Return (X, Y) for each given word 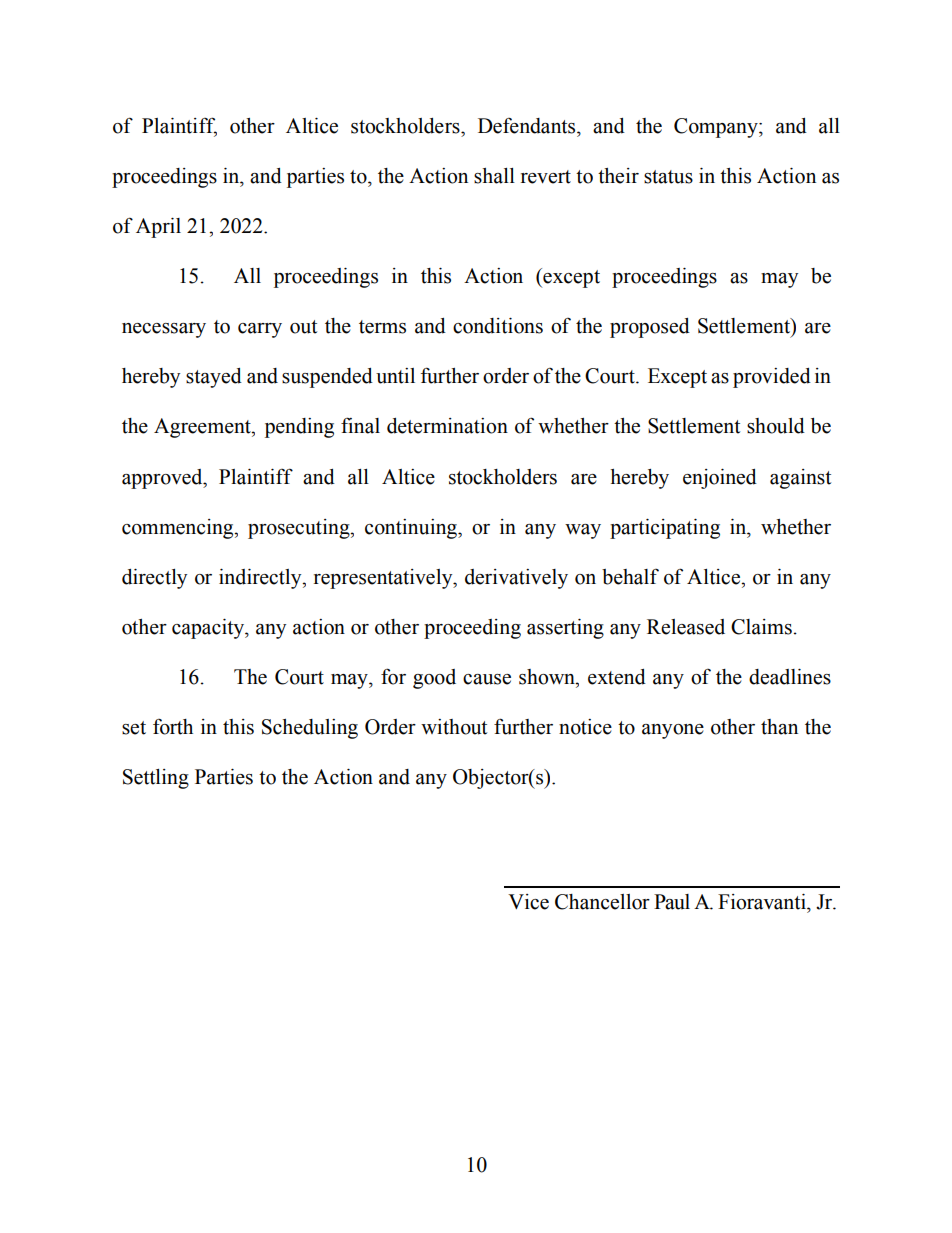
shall (494, 176)
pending (299, 428)
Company (717, 128)
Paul (672, 902)
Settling (156, 779)
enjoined (720, 479)
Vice (528, 902)
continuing (412, 529)
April (158, 228)
